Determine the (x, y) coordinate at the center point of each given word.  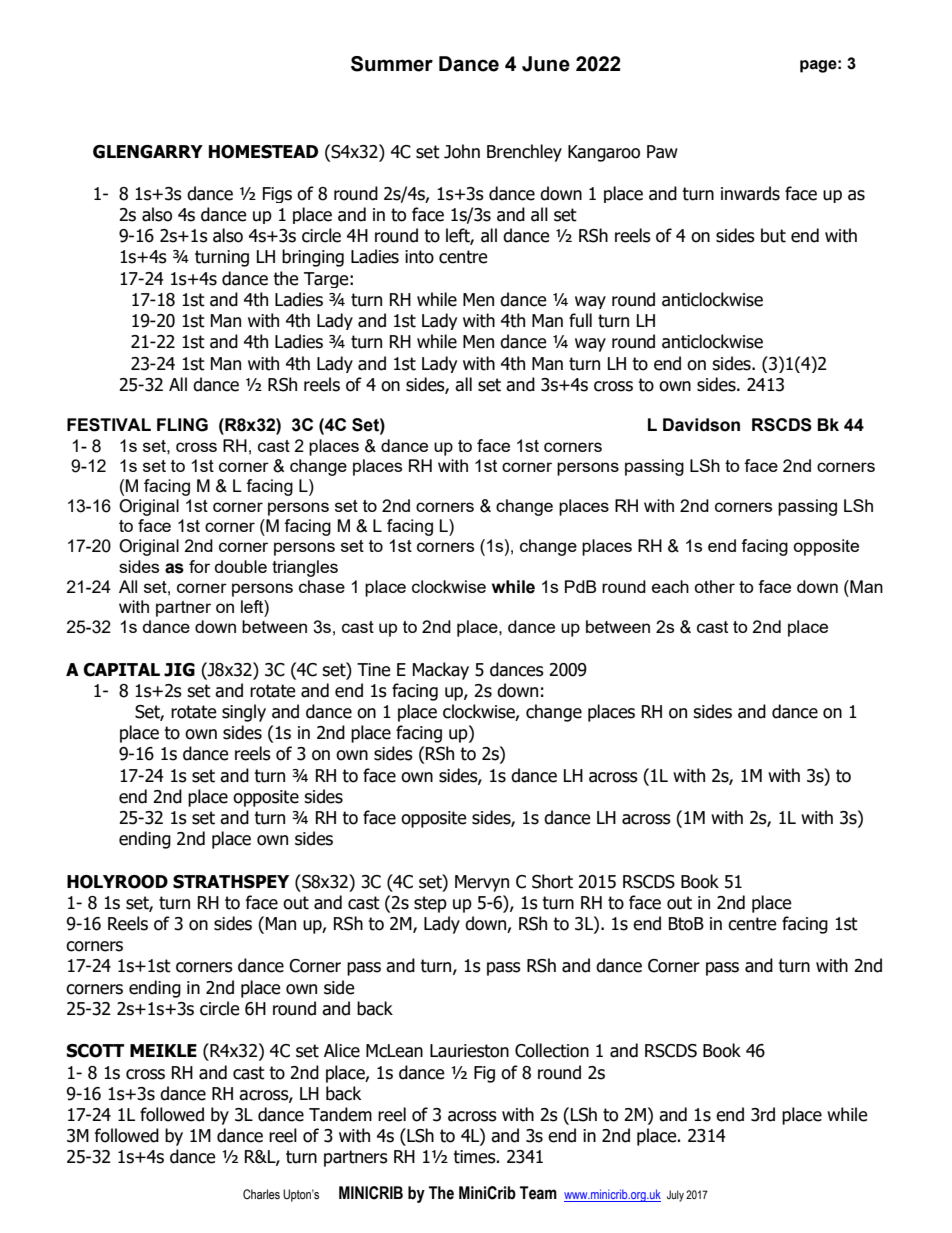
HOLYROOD (117, 882)
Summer (392, 64)
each (670, 586)
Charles (261, 1194)
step (430, 904)
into (419, 257)
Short (552, 881)
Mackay (441, 671)
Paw (662, 152)
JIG (179, 670)
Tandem (340, 1114)
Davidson (701, 425)
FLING (182, 425)
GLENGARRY (148, 152)
